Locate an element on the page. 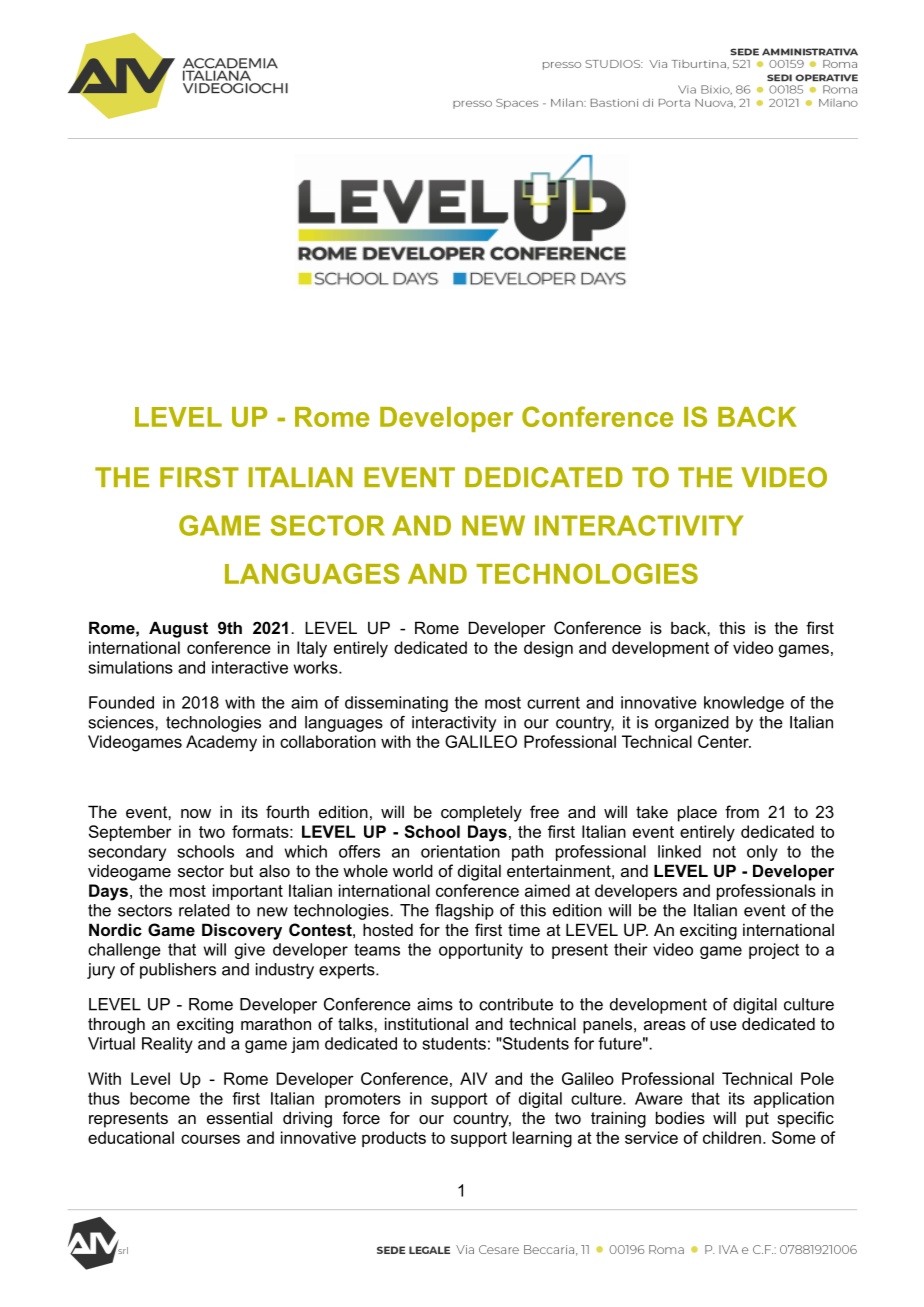 The width and height of the image is (924, 1307). aims is located at coordinates (435, 1004).
